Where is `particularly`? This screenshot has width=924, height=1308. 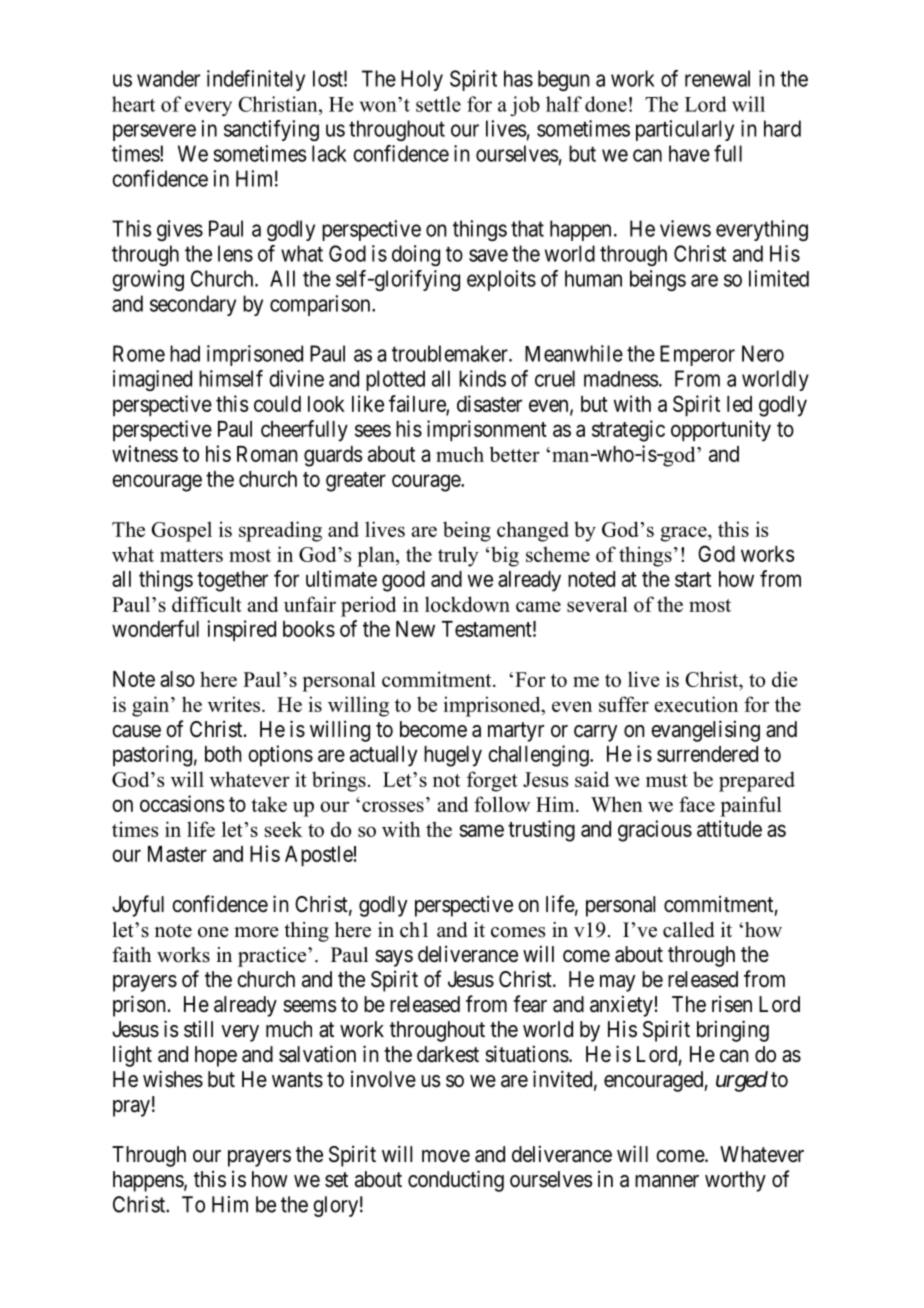 particularly is located at coordinates (685, 130).
